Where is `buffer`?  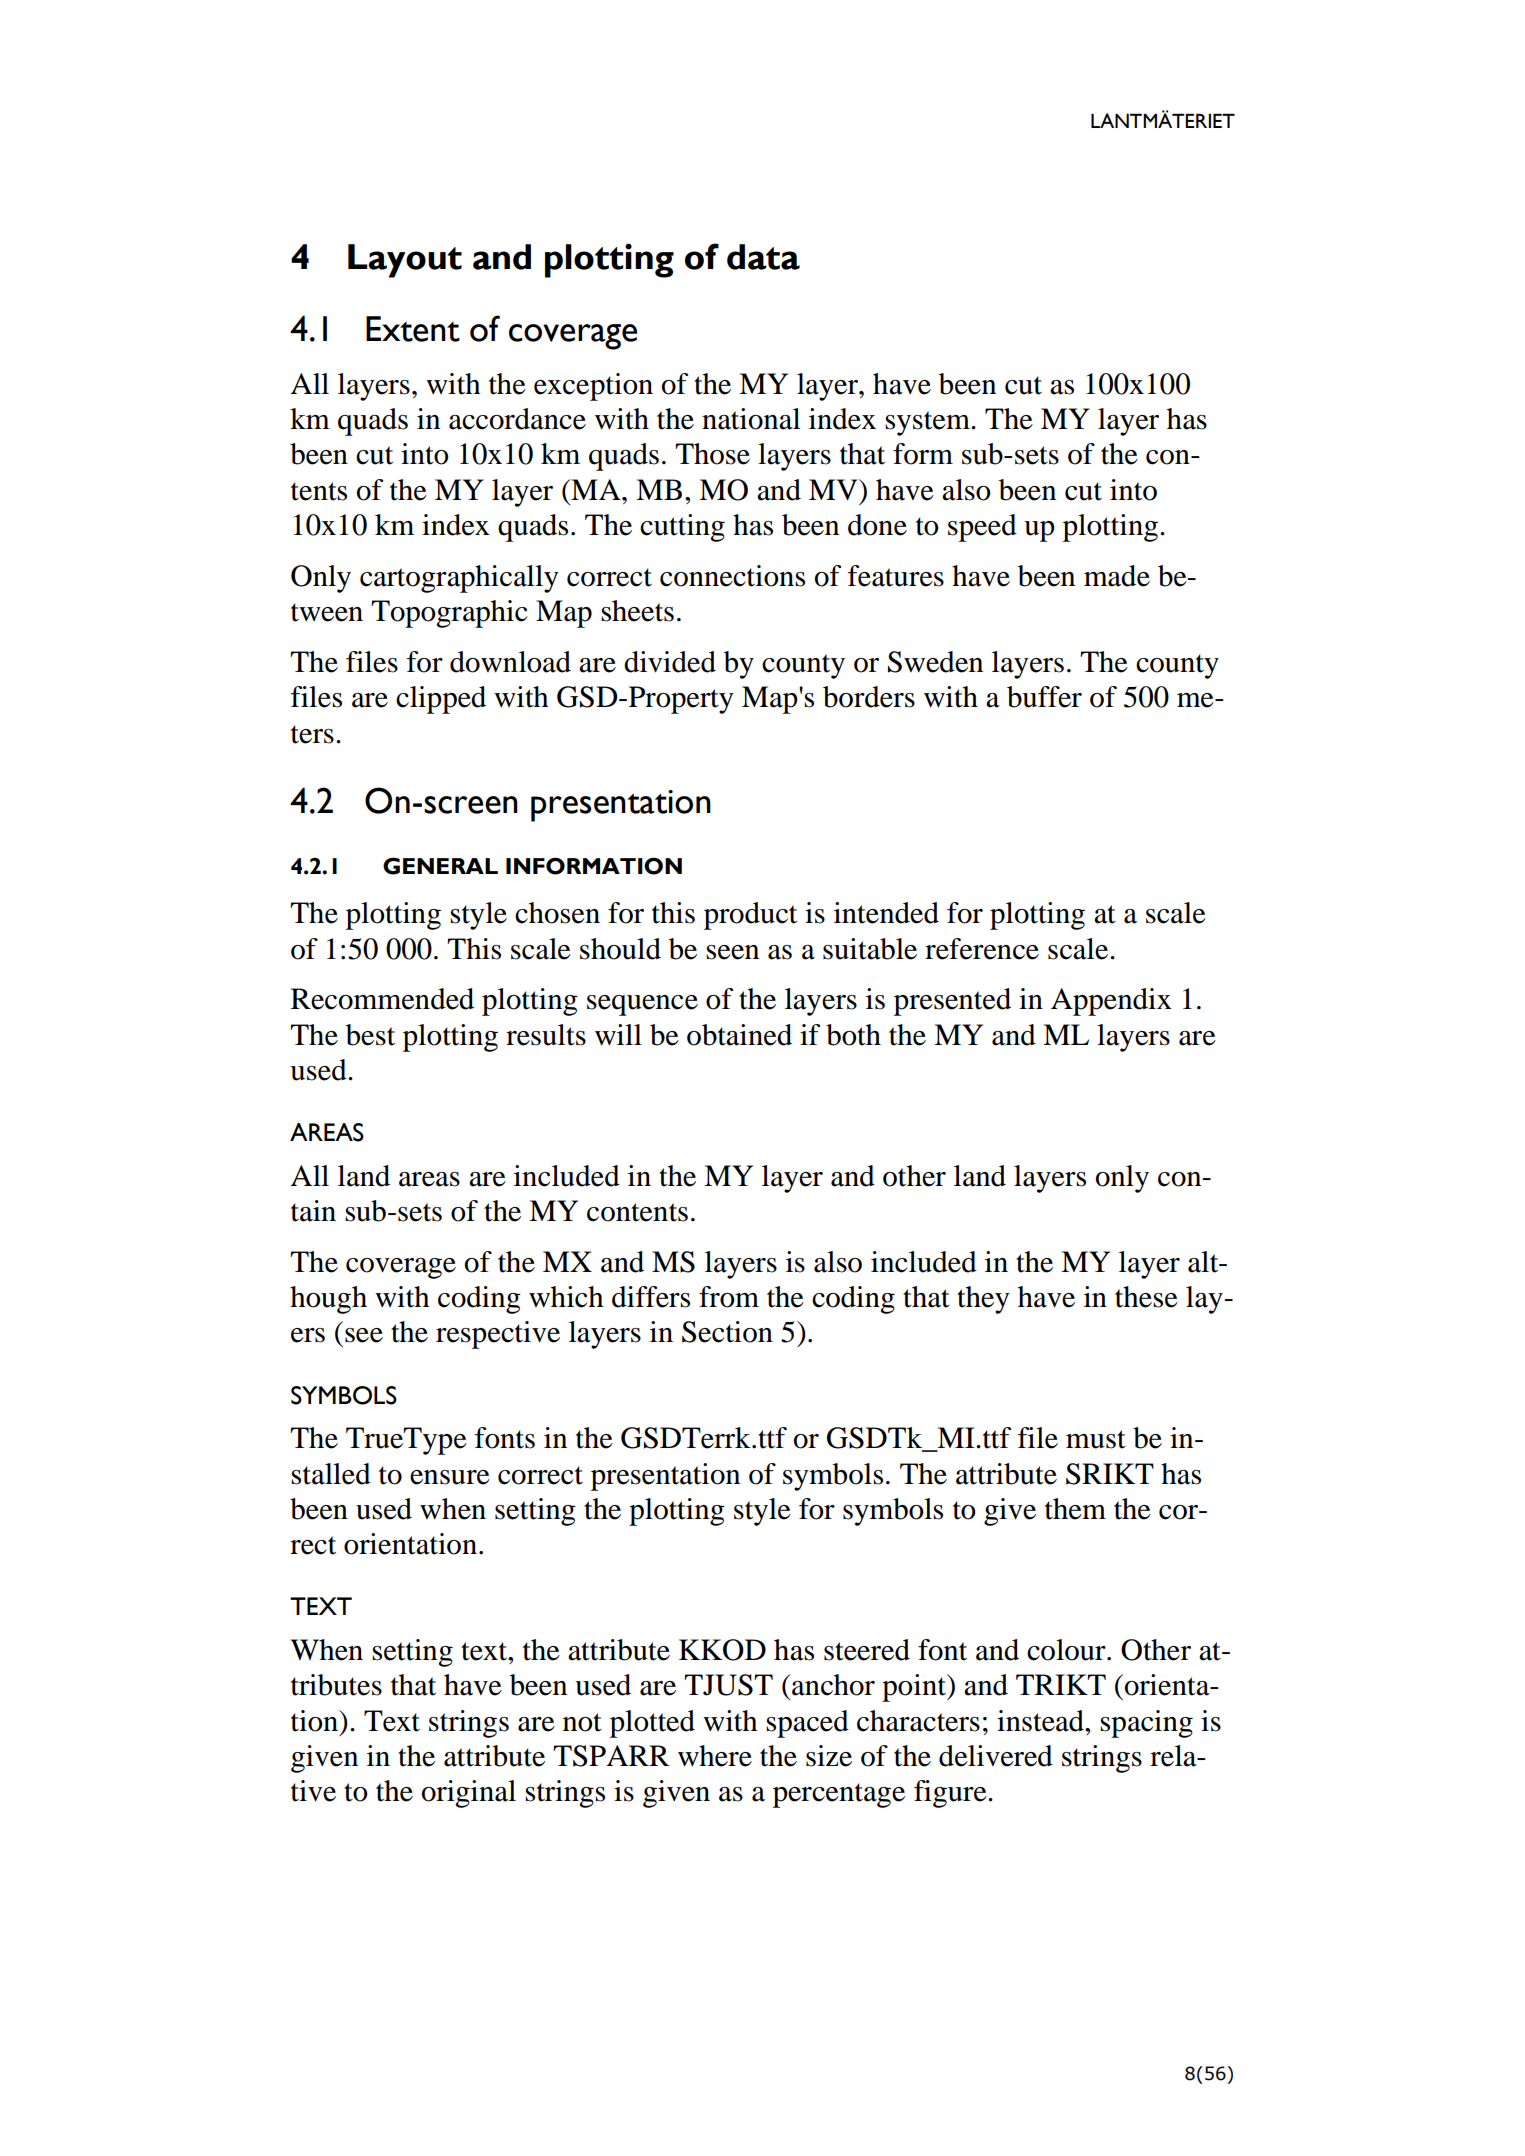
buffer is located at coordinates (1044, 697).
